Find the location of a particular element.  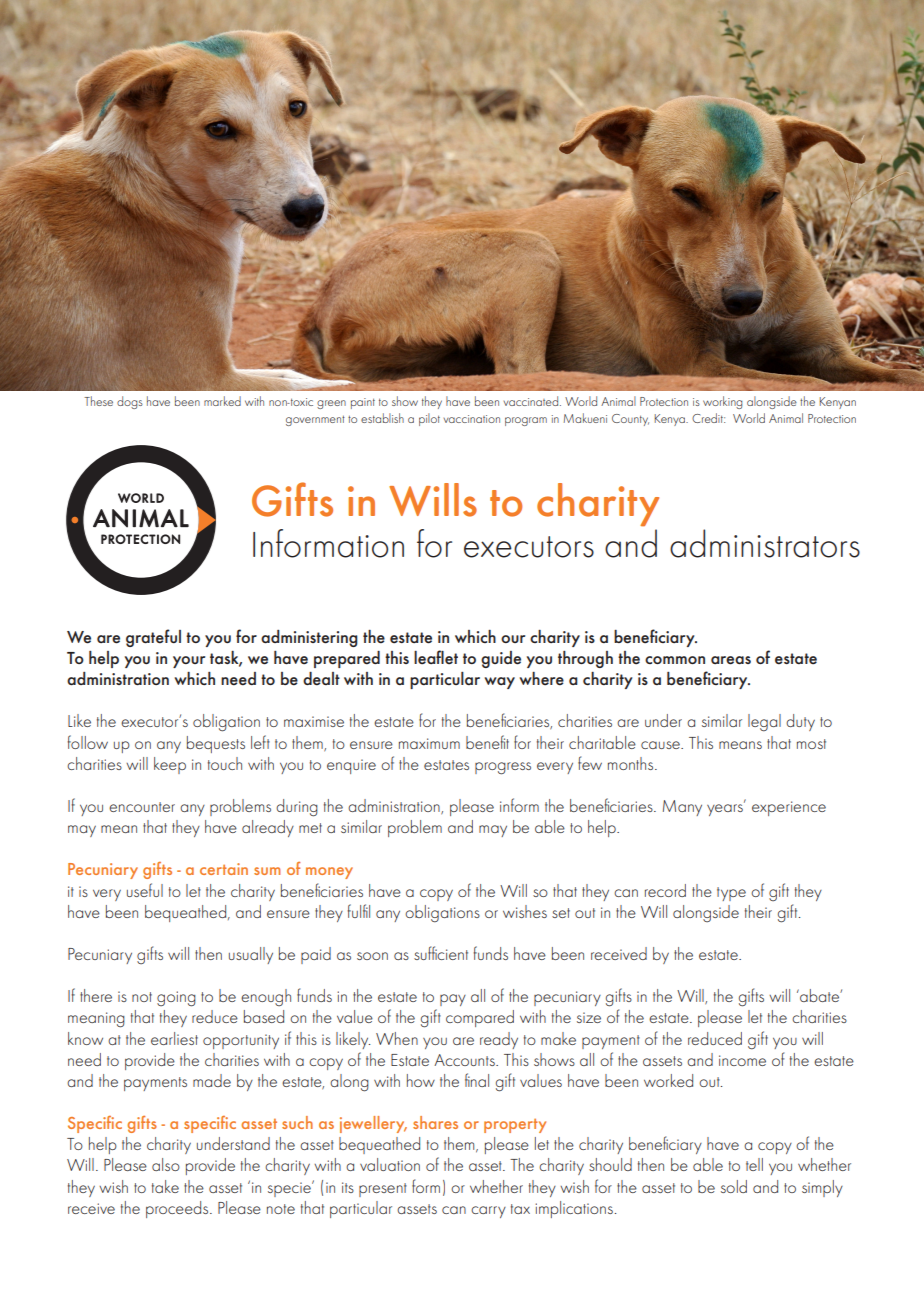

years is located at coordinates (726, 809).
